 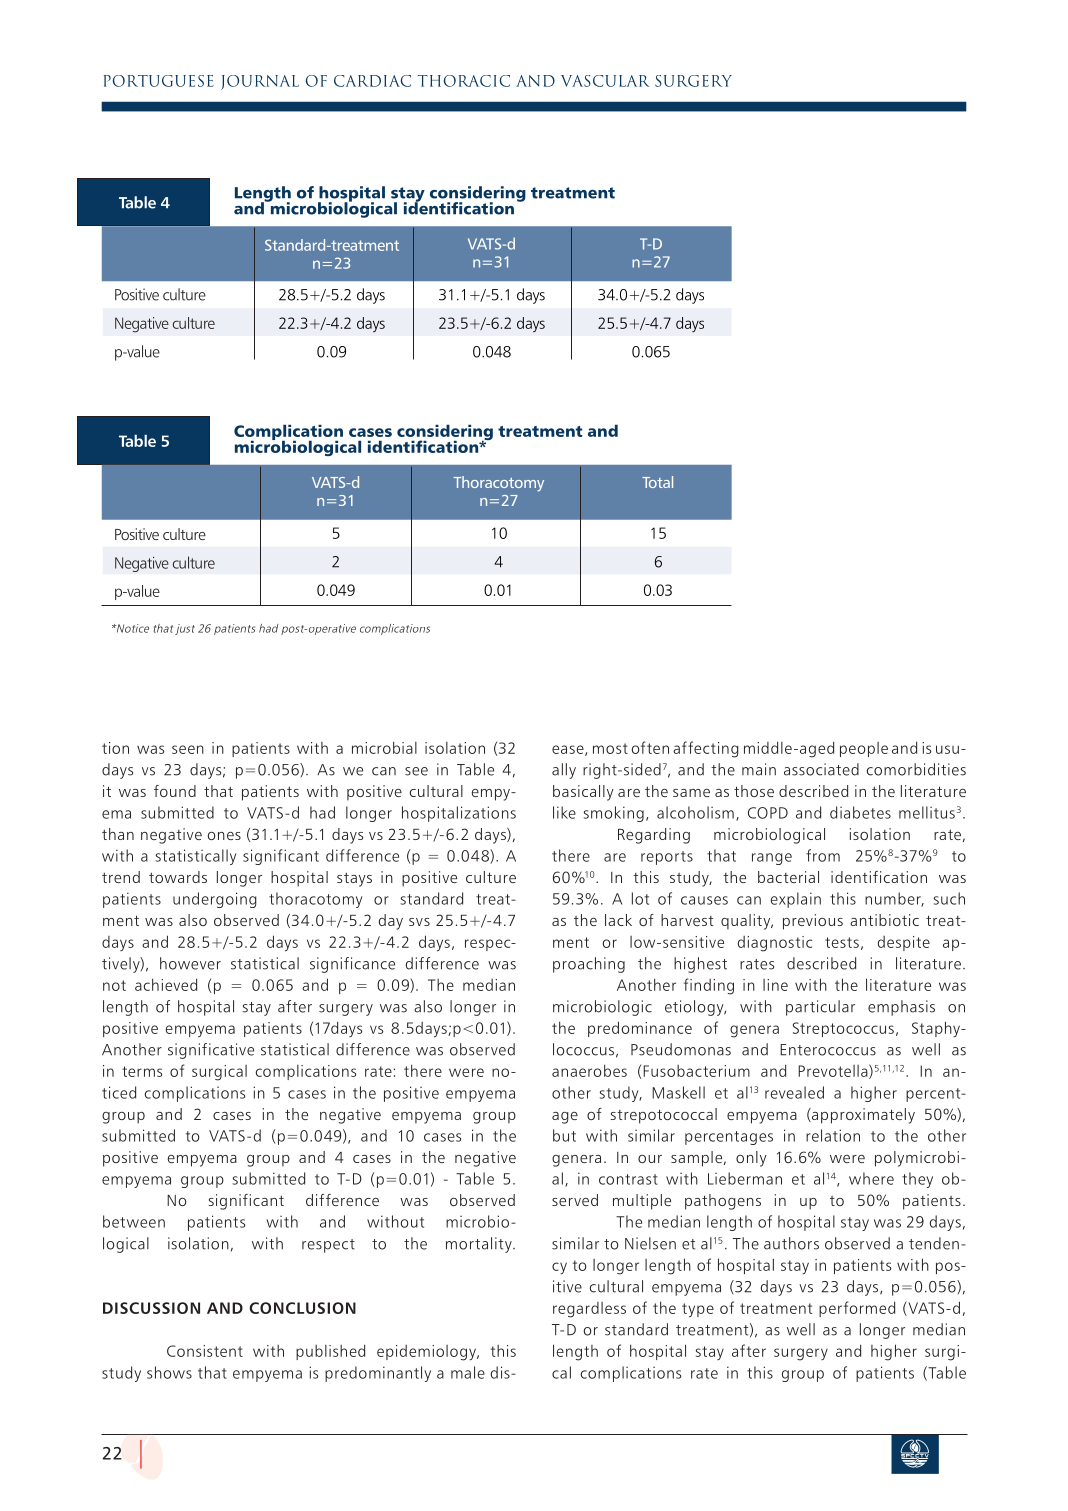 I want to click on seen, so click(x=188, y=749).
